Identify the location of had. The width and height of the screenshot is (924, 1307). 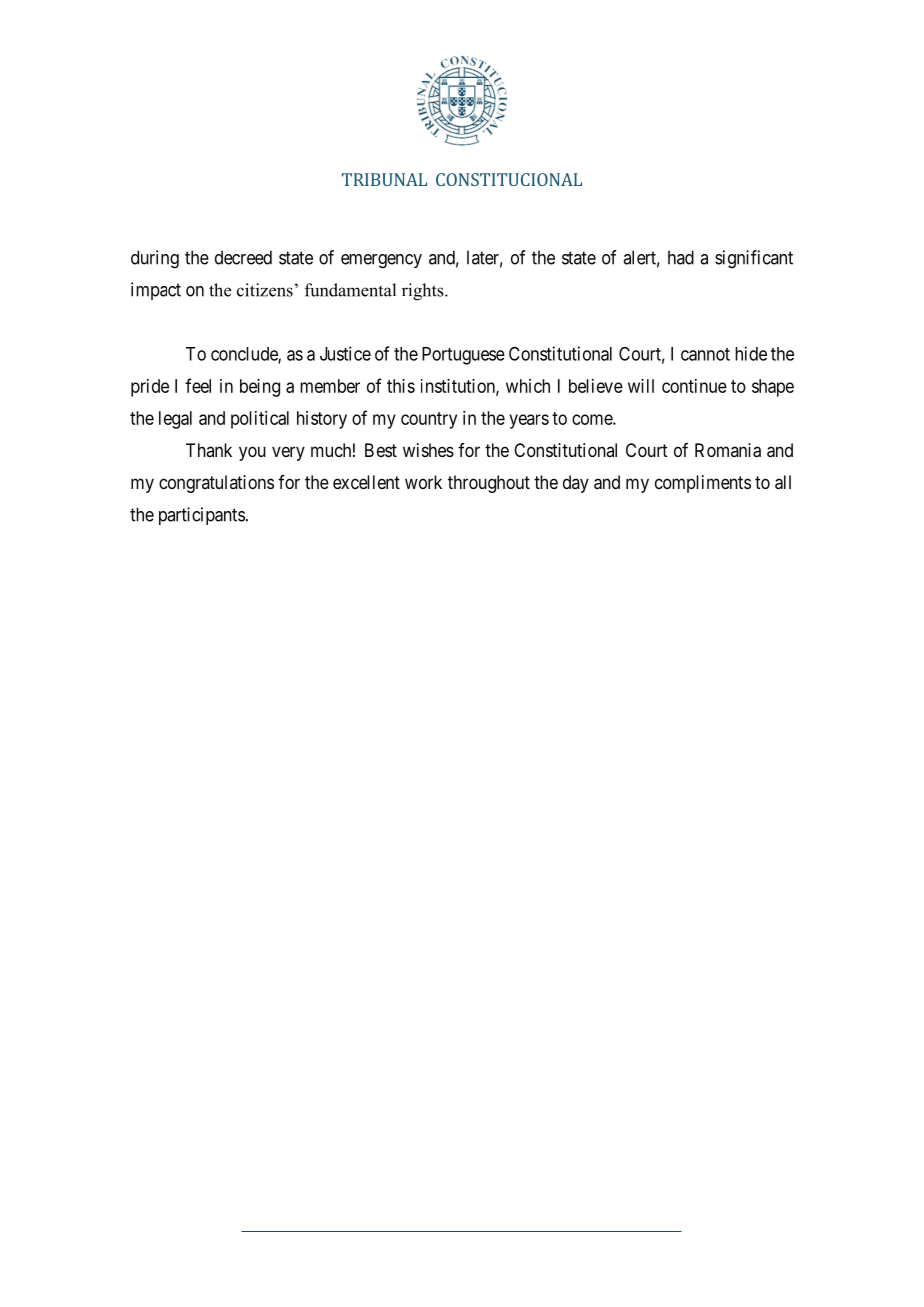
(681, 257).
